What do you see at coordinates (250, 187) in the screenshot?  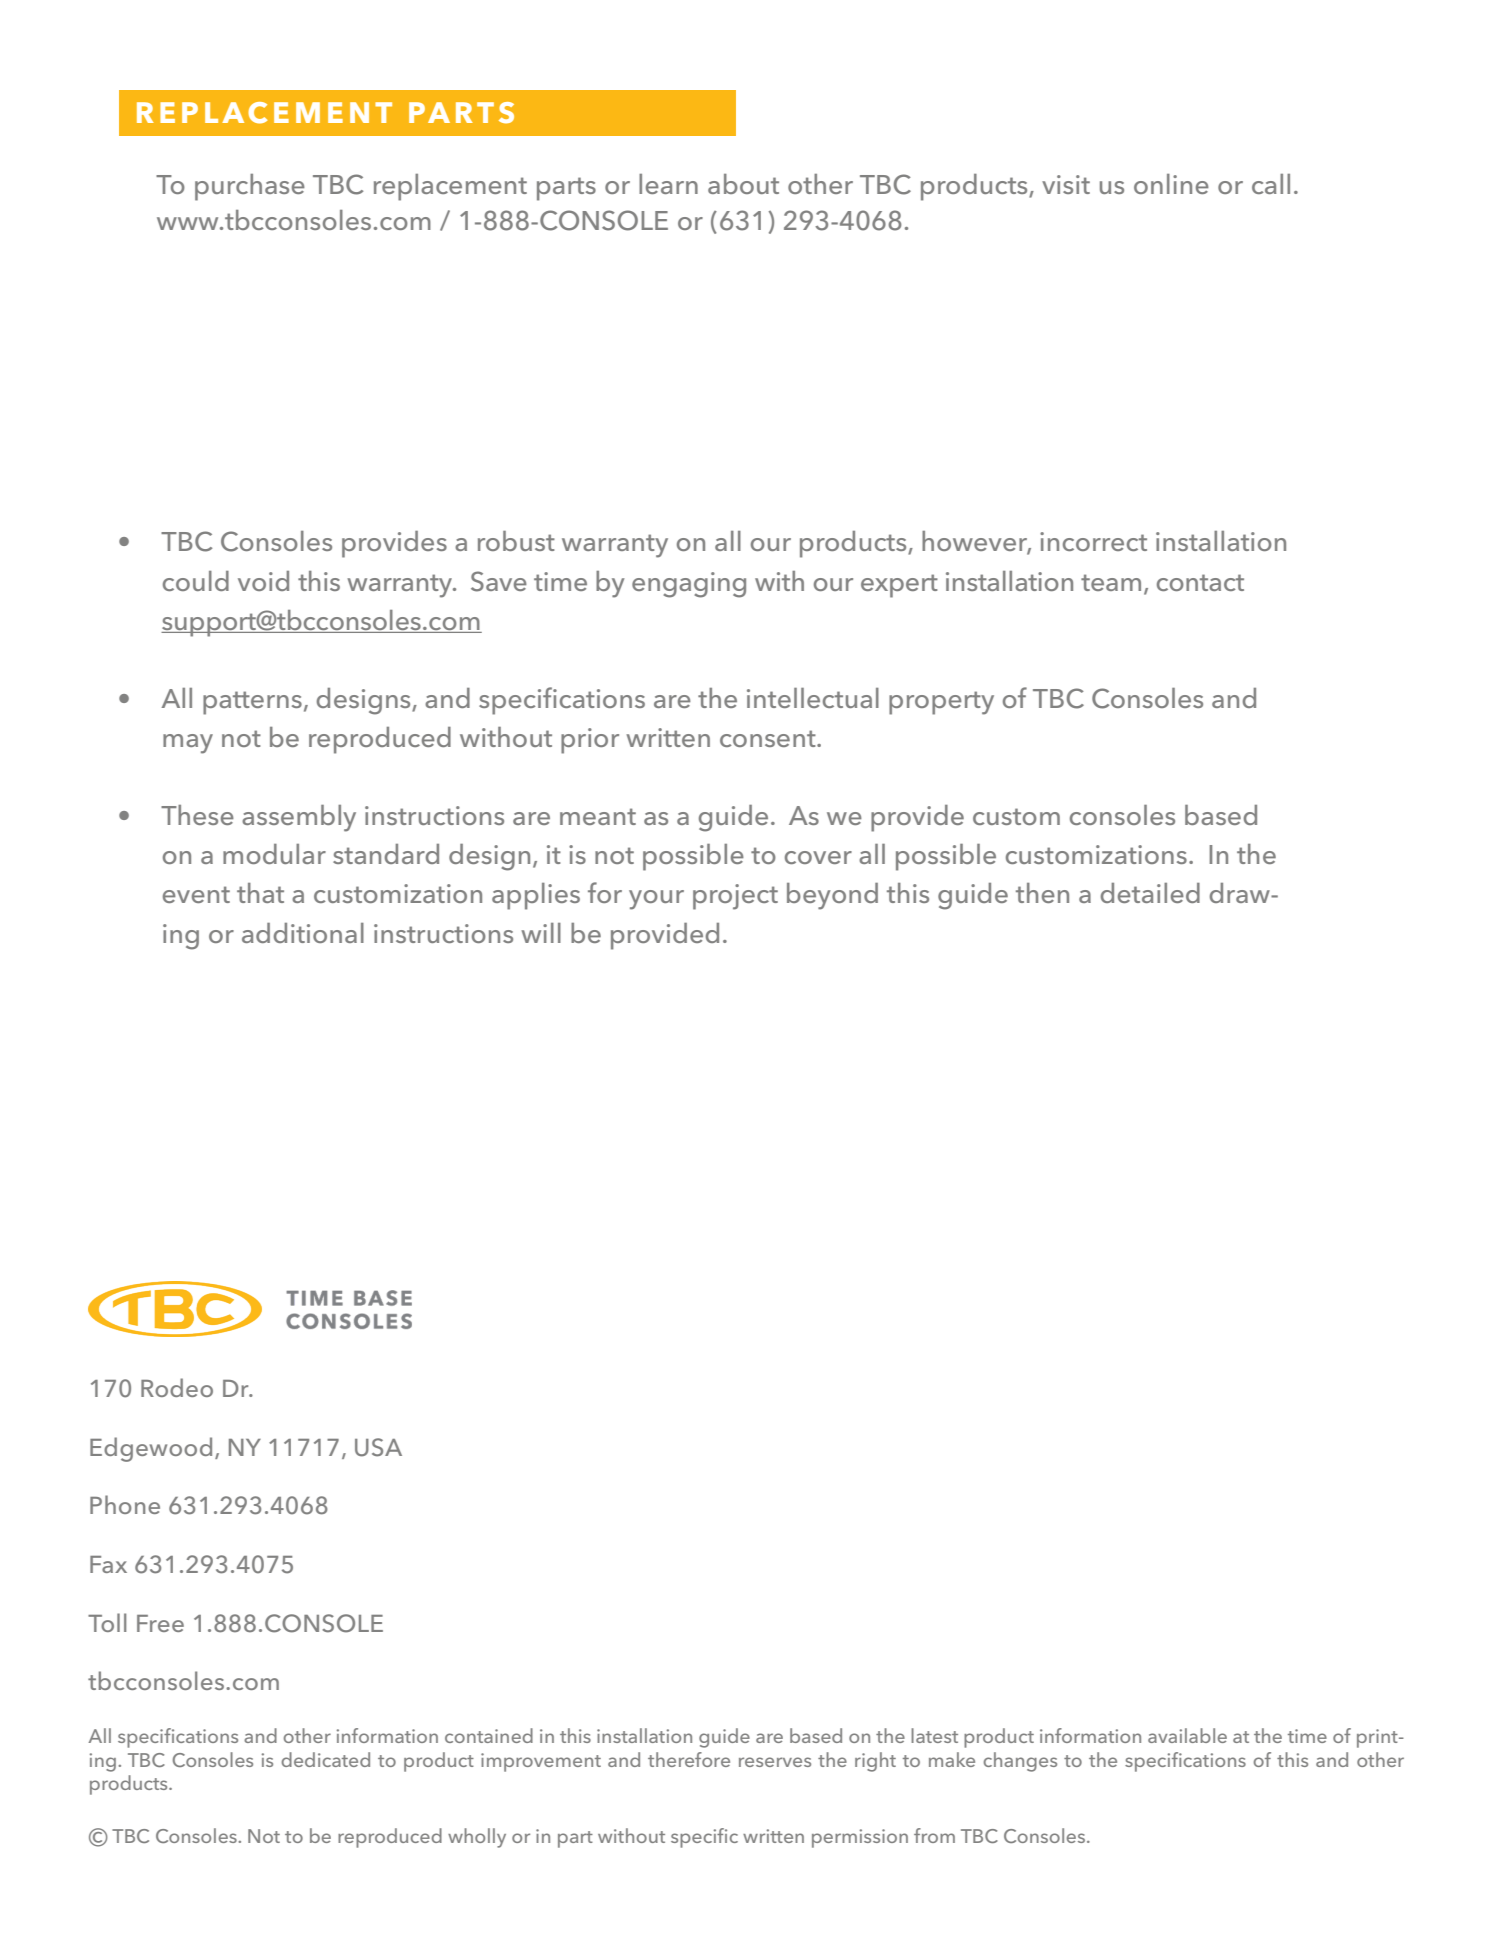 I see `purchase` at bounding box center [250, 187].
